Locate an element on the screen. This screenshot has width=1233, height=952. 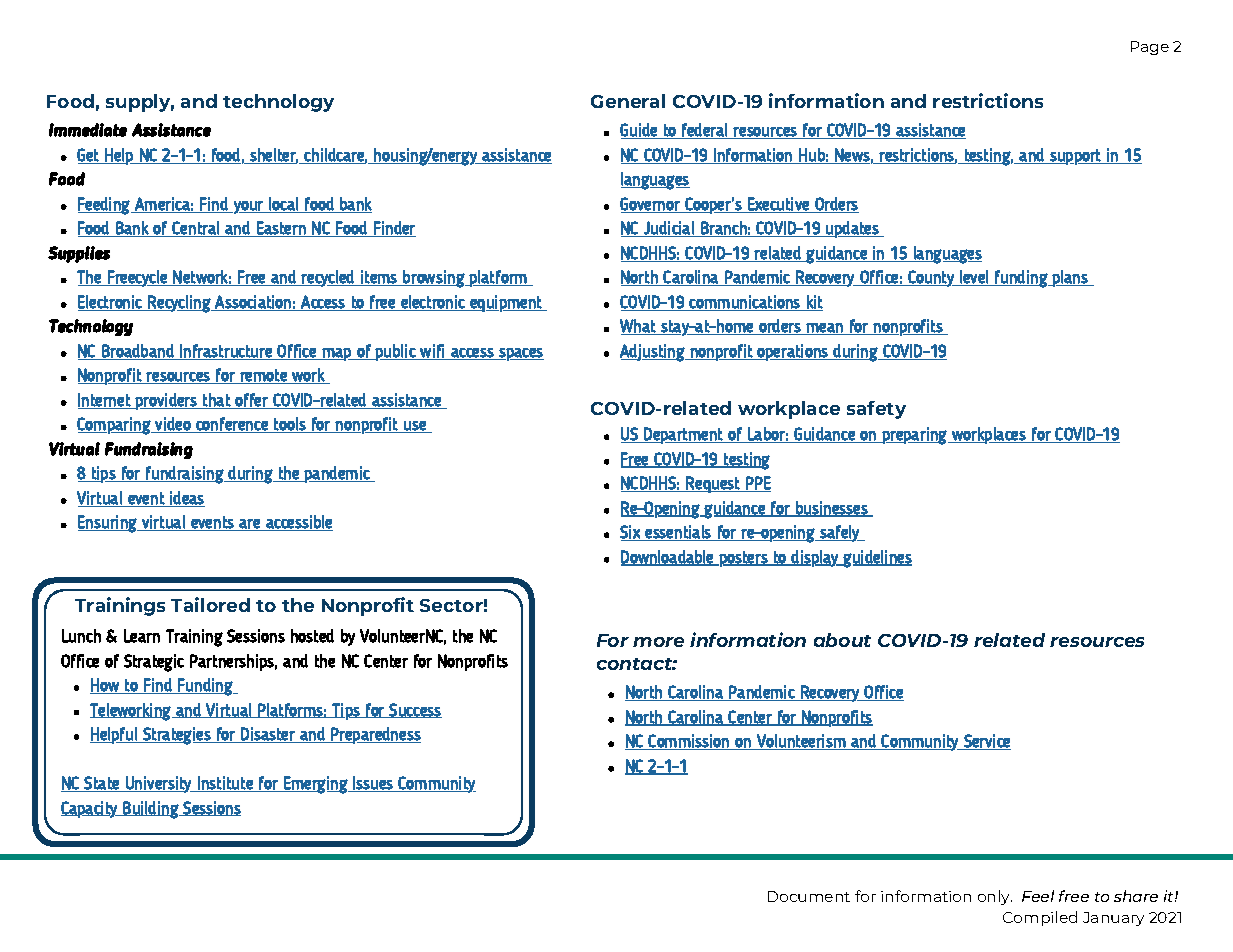
Feel is located at coordinates (1038, 896).
